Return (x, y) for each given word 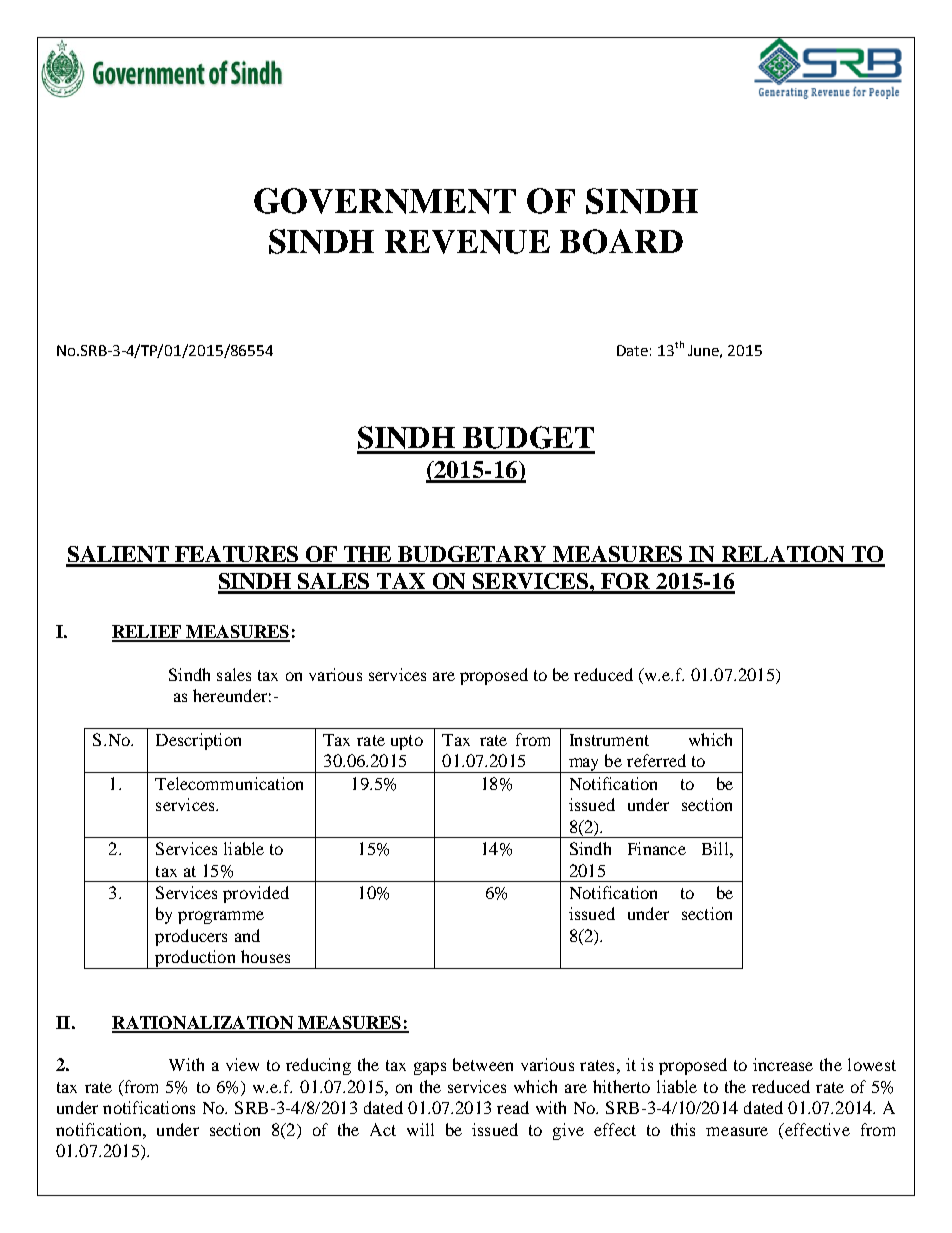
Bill (716, 848)
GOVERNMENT (385, 201)
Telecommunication (229, 783)
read (513, 1107)
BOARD (621, 241)
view (242, 1064)
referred (656, 760)
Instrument (609, 740)
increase (783, 1064)
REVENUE (467, 242)
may (584, 765)
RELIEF (148, 633)
